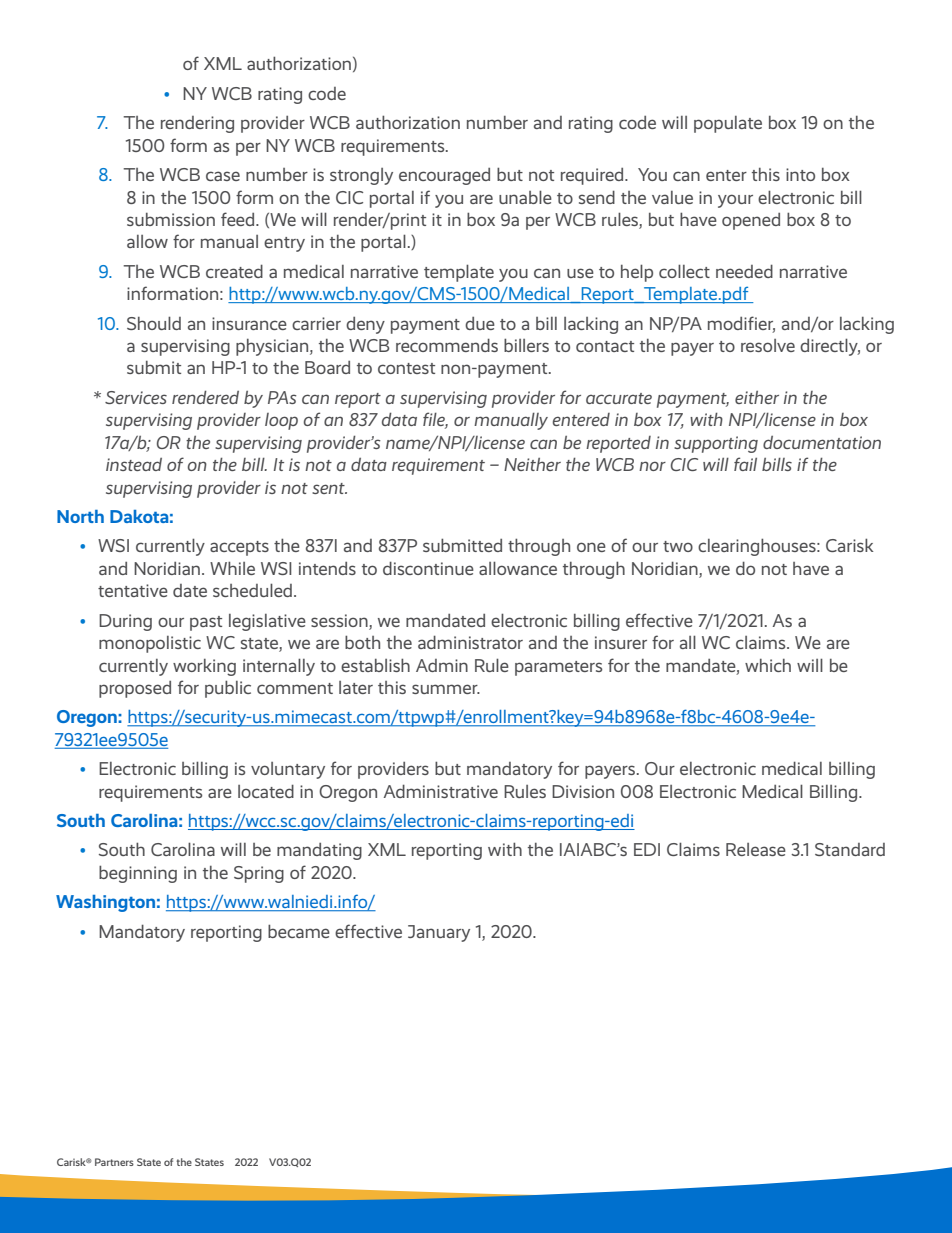 The height and width of the screenshot is (1233, 952). What do you see at coordinates (768, 665) in the screenshot?
I see `which` at bounding box center [768, 665].
